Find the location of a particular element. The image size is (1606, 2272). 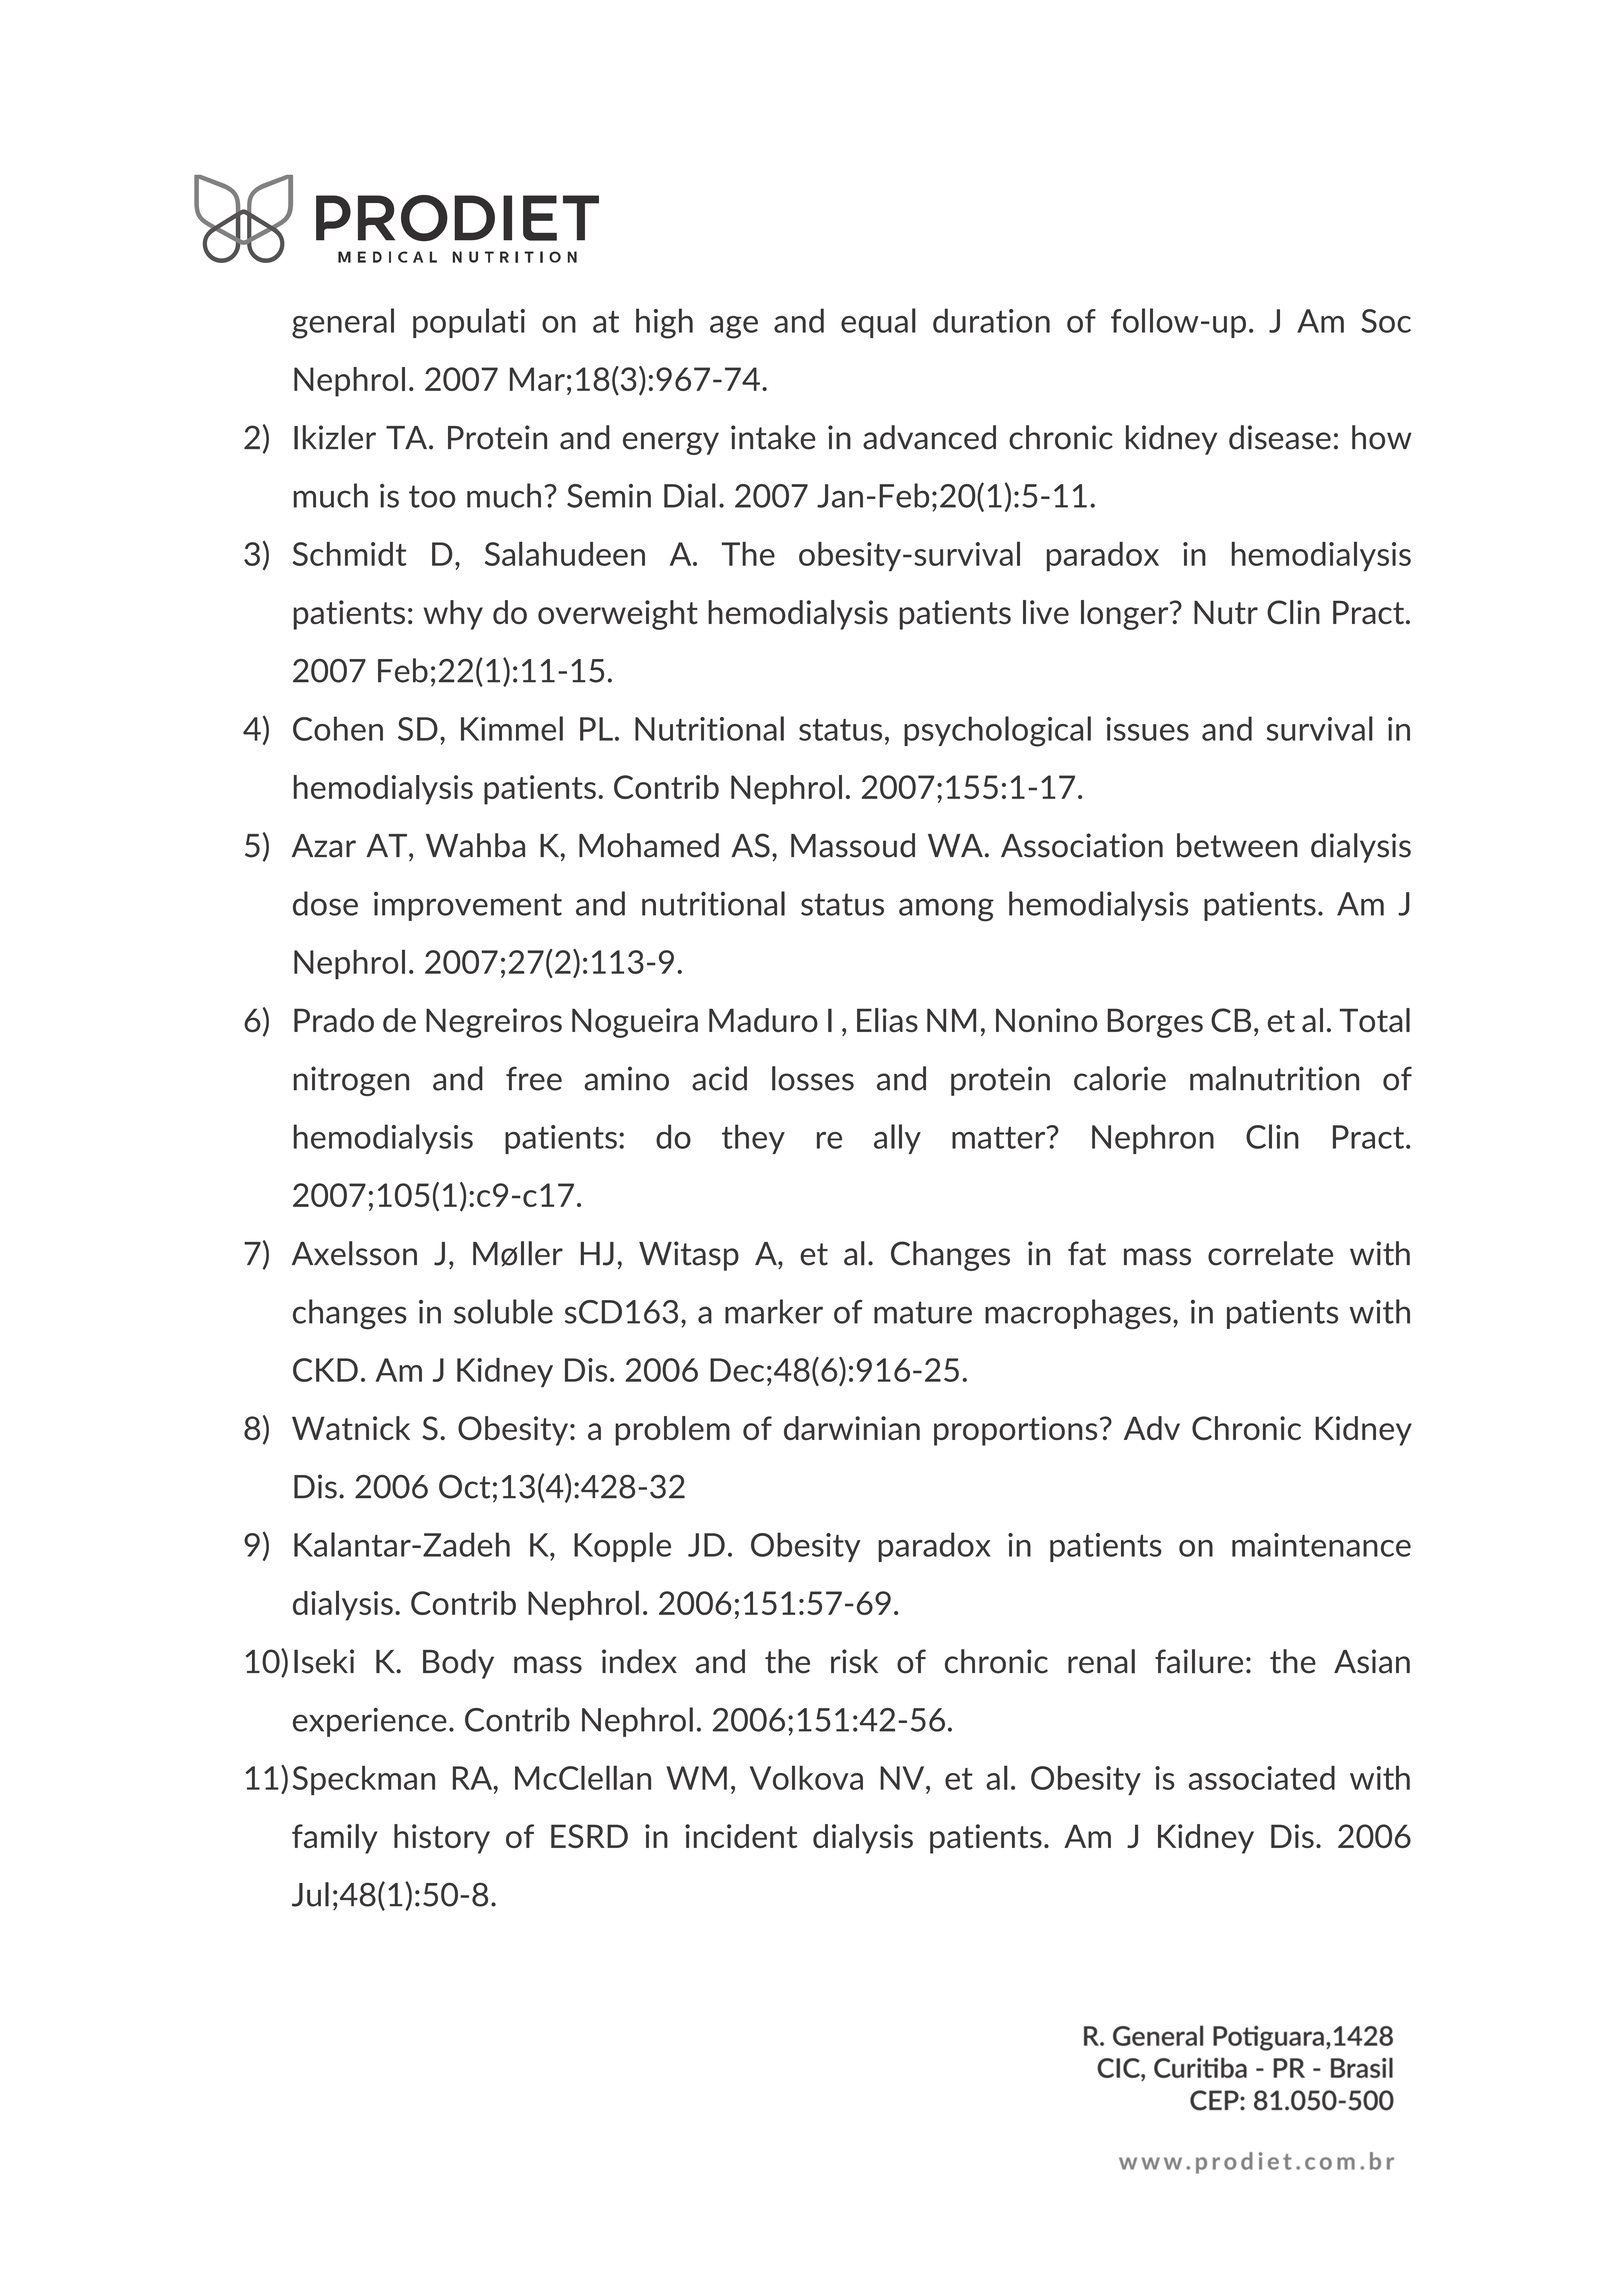

psychological is located at coordinates (997, 731).
